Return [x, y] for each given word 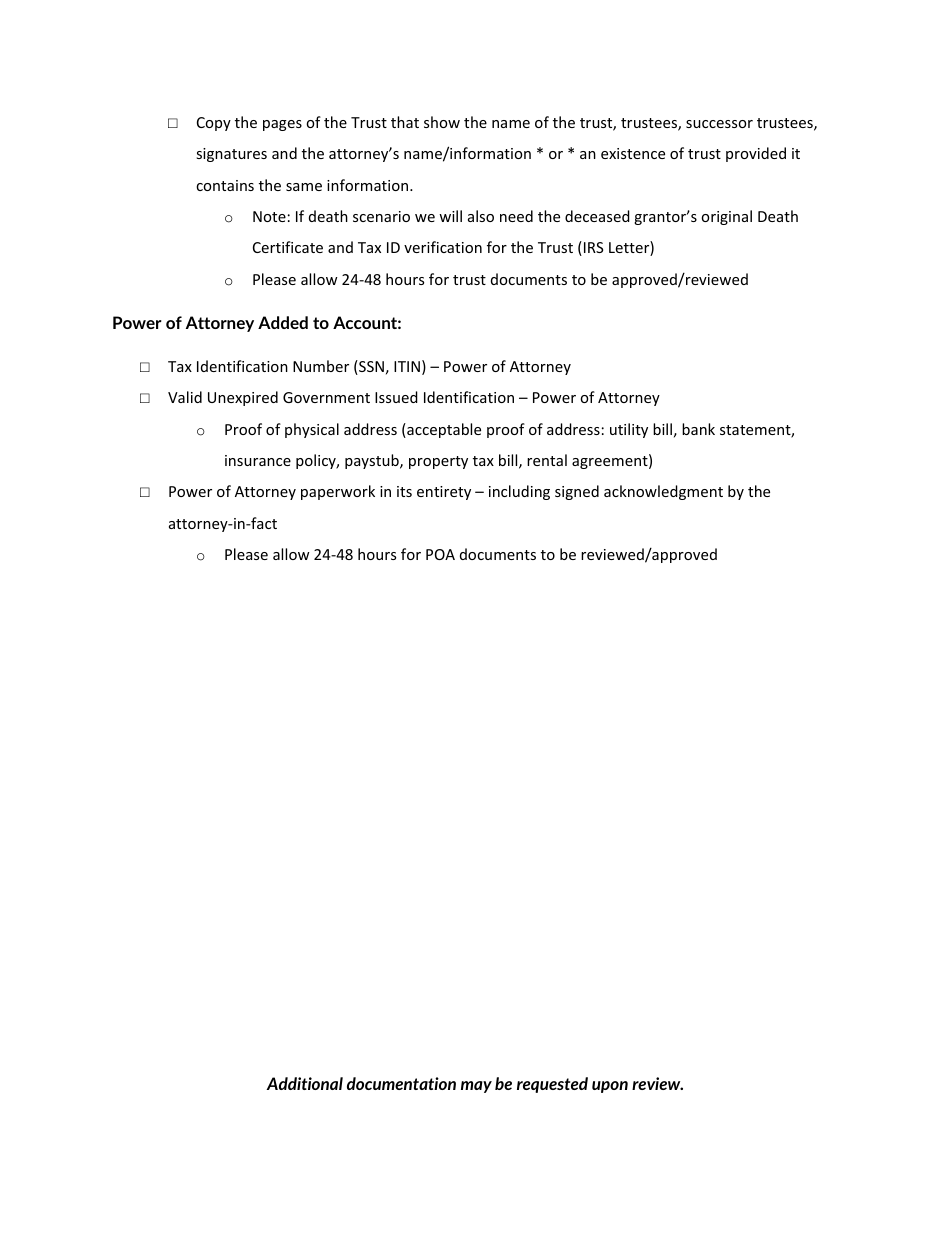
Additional [304, 1083]
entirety [444, 493]
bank [698, 429]
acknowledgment [663, 492]
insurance [258, 460]
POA [440, 554]
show [442, 122]
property [438, 462]
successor [719, 124]
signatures [231, 155]
